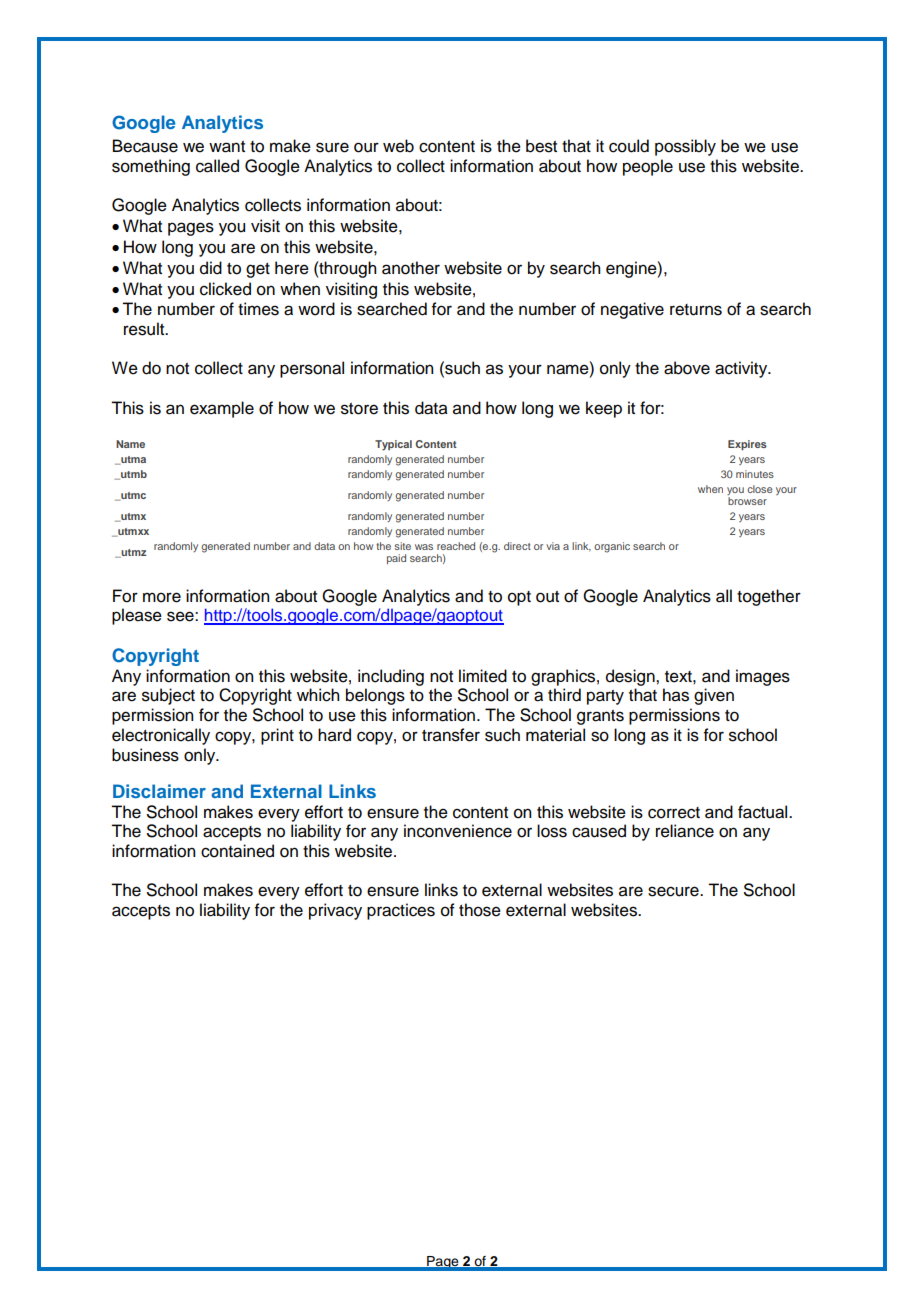 This image has height=1308, width=924. What do you see at coordinates (480, 910) in the image?
I see `those` at bounding box center [480, 910].
